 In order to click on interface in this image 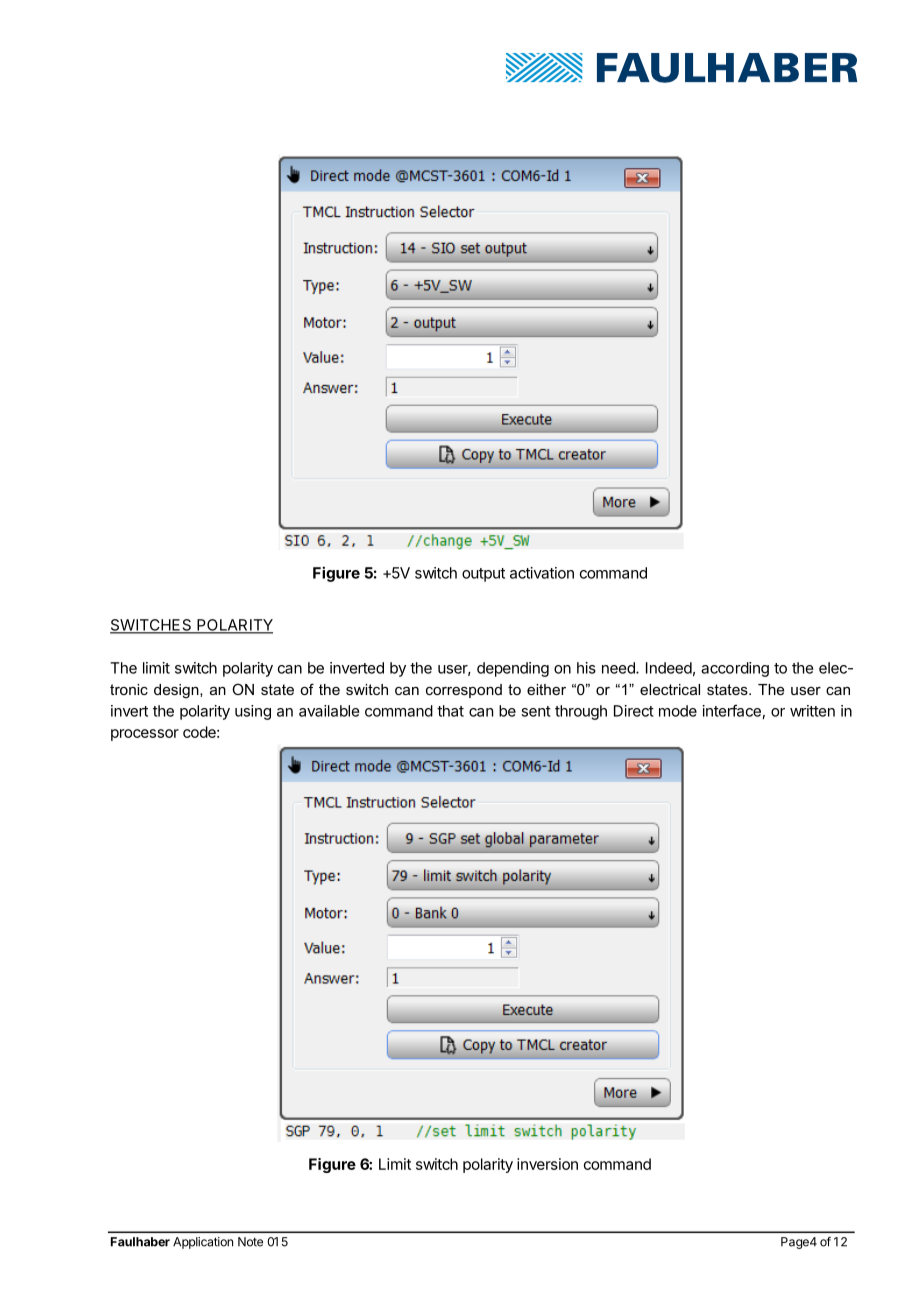, I will do `click(732, 710)`.
